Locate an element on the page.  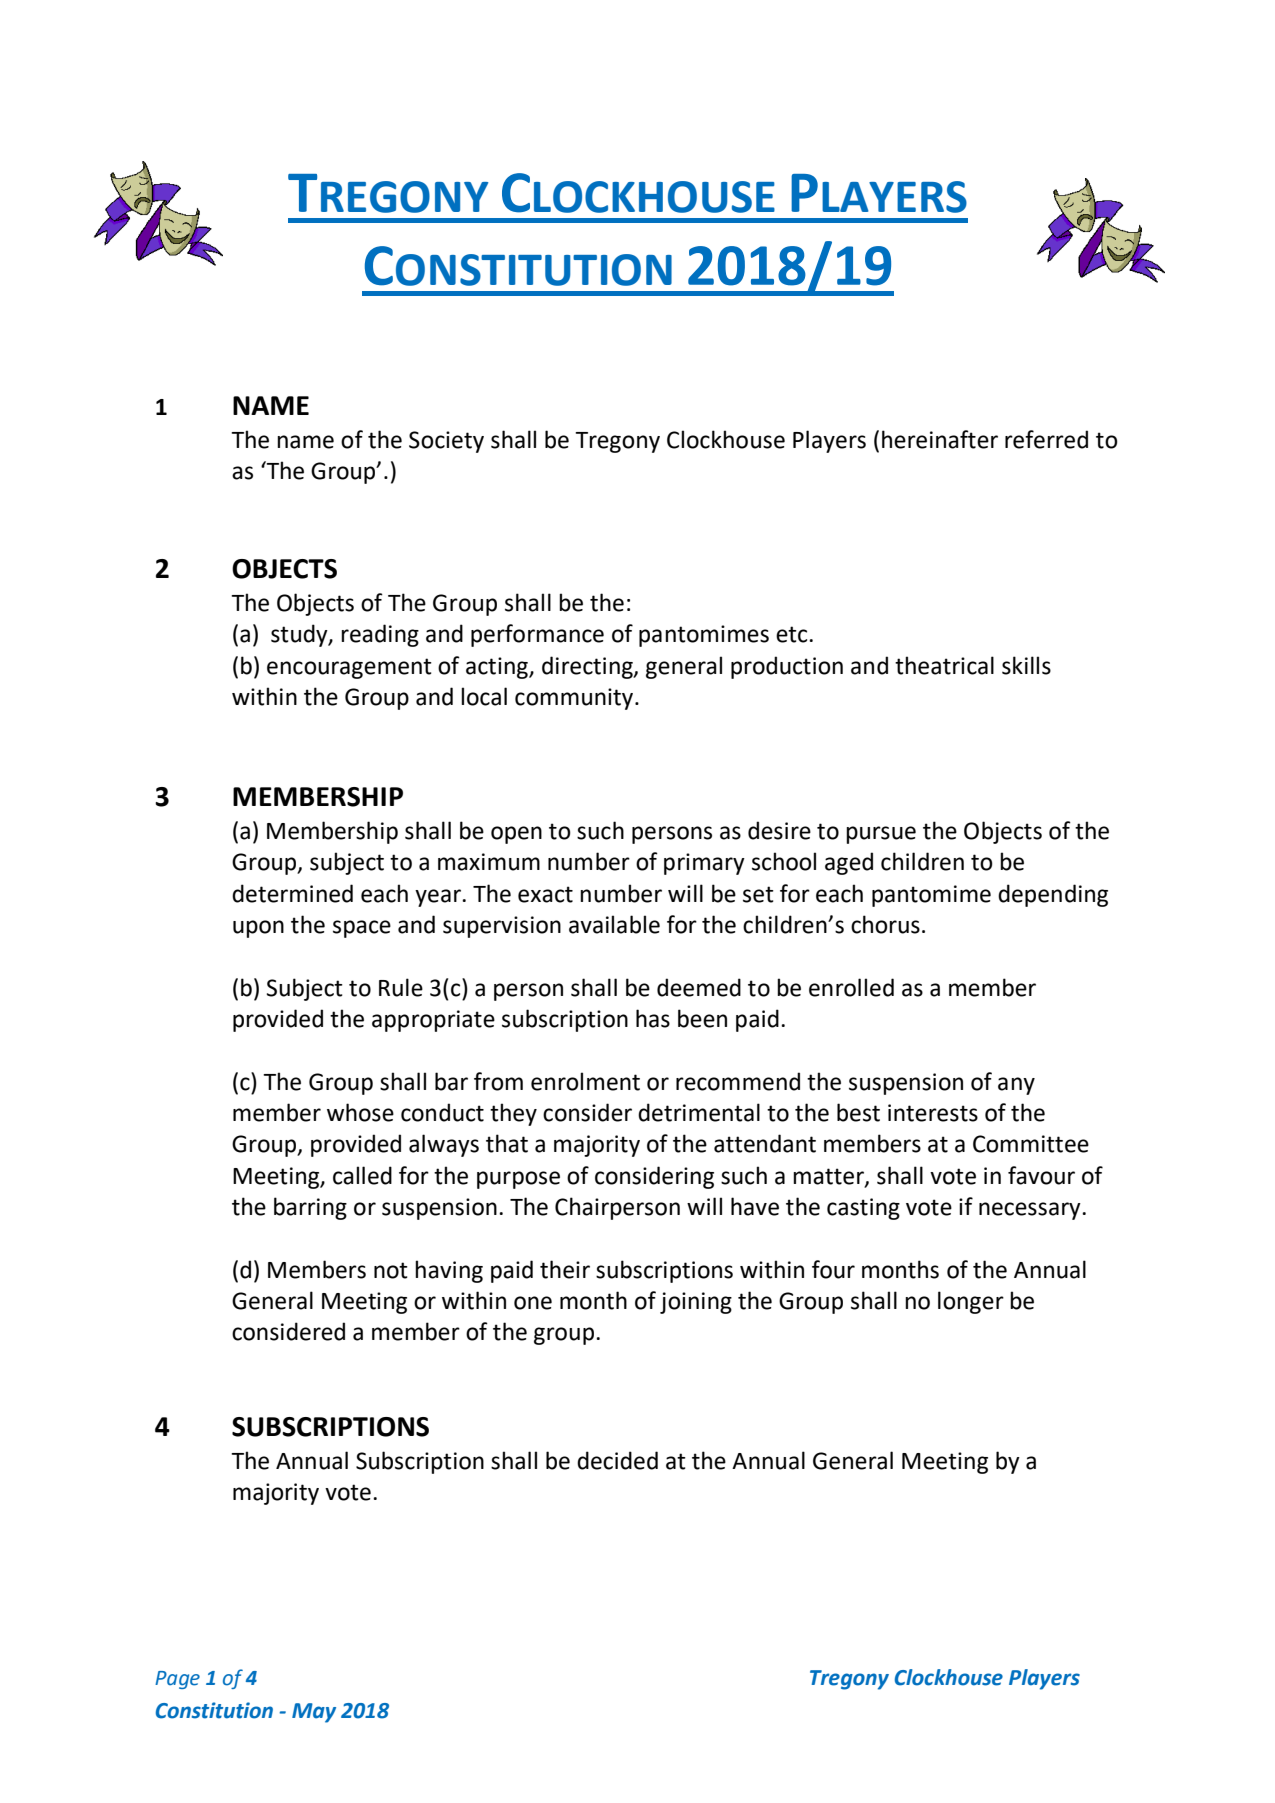
hereinafter is located at coordinates (940, 439).
